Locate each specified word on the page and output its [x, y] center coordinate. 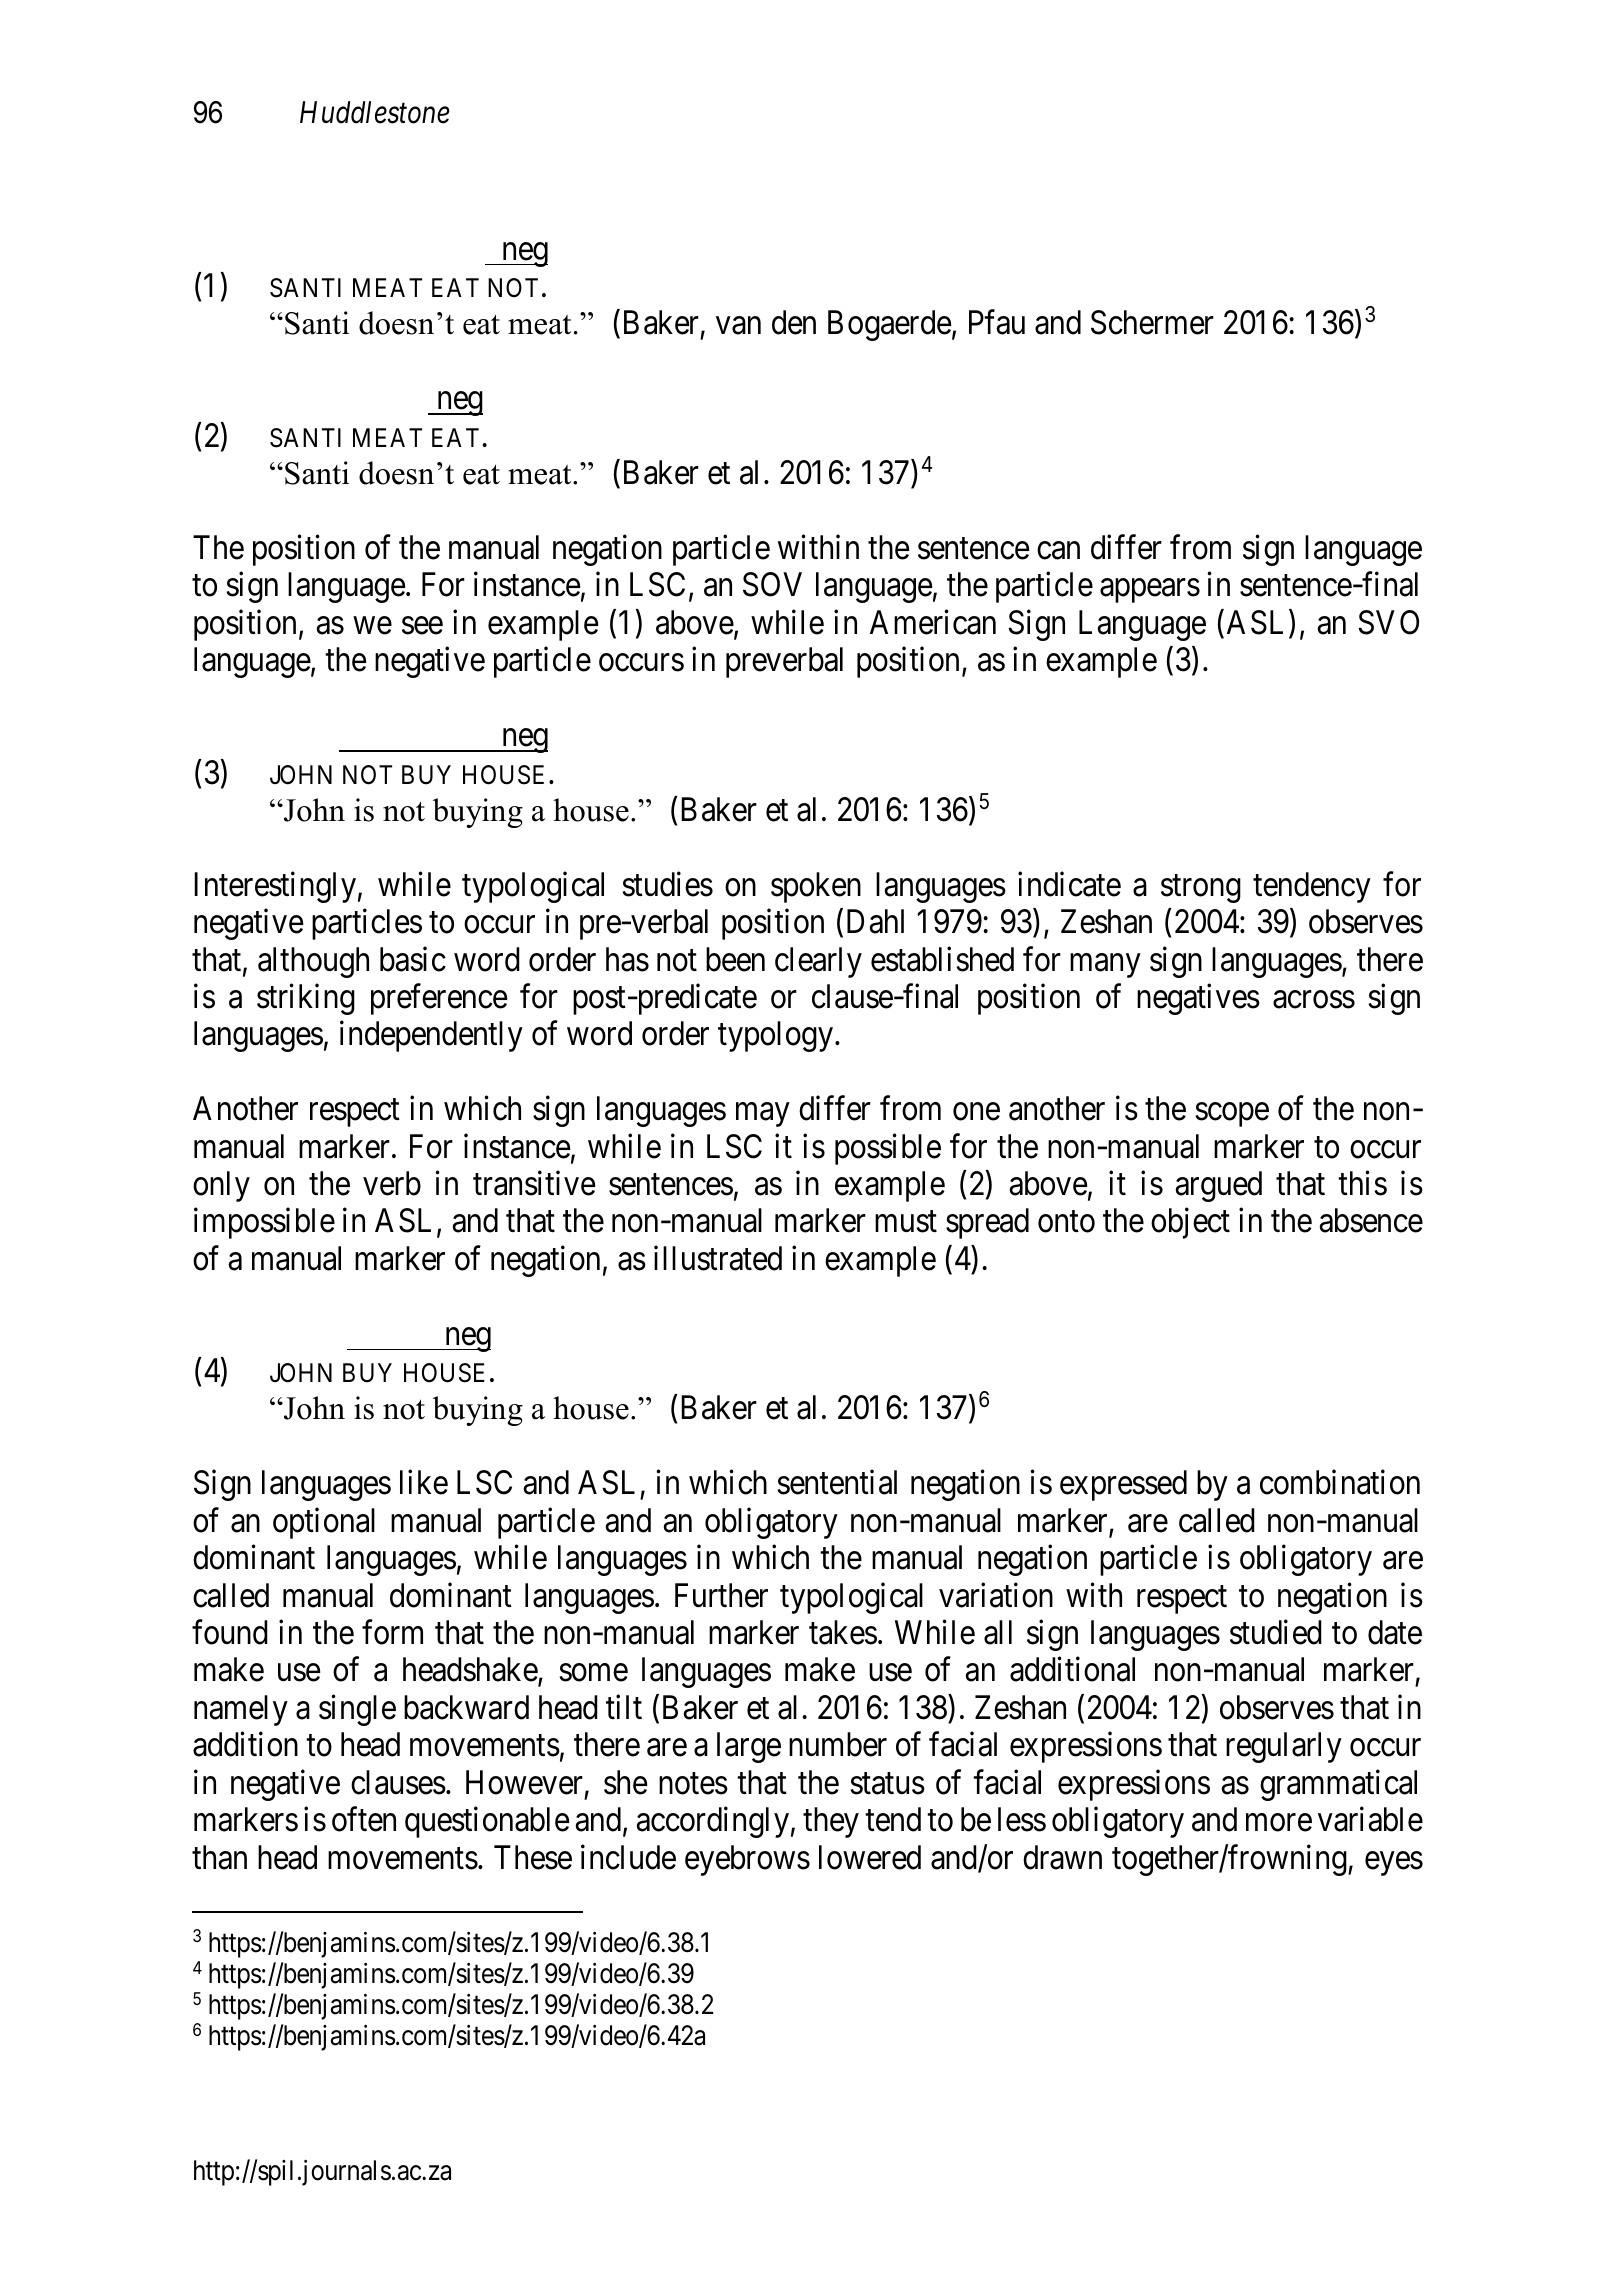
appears [1150, 591]
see [422, 626]
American [933, 622]
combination [1340, 1482]
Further [721, 1595]
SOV [772, 584]
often [364, 1819]
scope [1232, 1115]
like [424, 1482]
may [762, 1115]
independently [431, 1036]
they [831, 1822]
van [738, 326]
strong [1201, 889]
